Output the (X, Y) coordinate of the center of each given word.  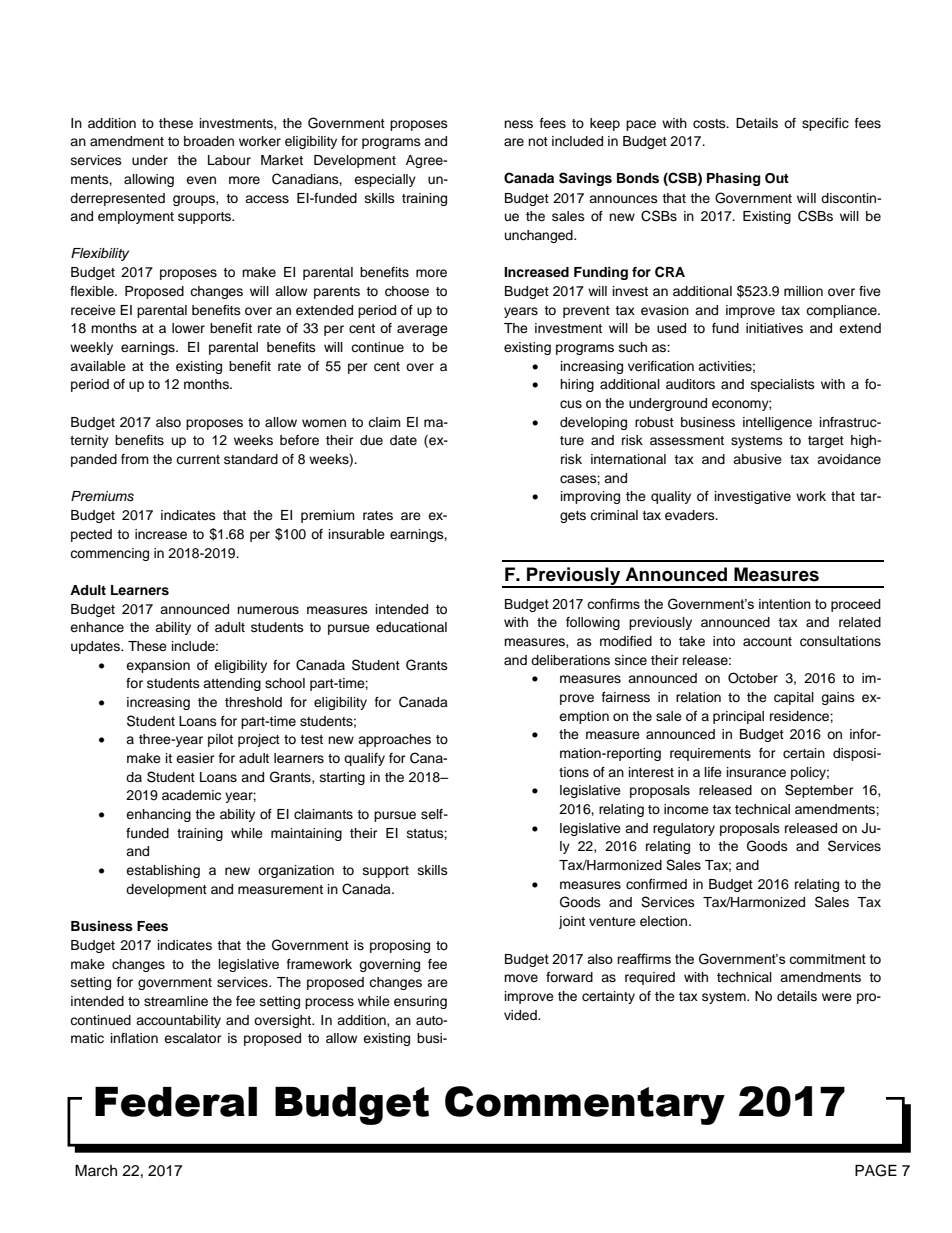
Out (777, 178)
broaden (209, 141)
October (753, 678)
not (538, 141)
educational (411, 627)
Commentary (585, 1105)
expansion (158, 666)
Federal (176, 1102)
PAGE (876, 1170)
